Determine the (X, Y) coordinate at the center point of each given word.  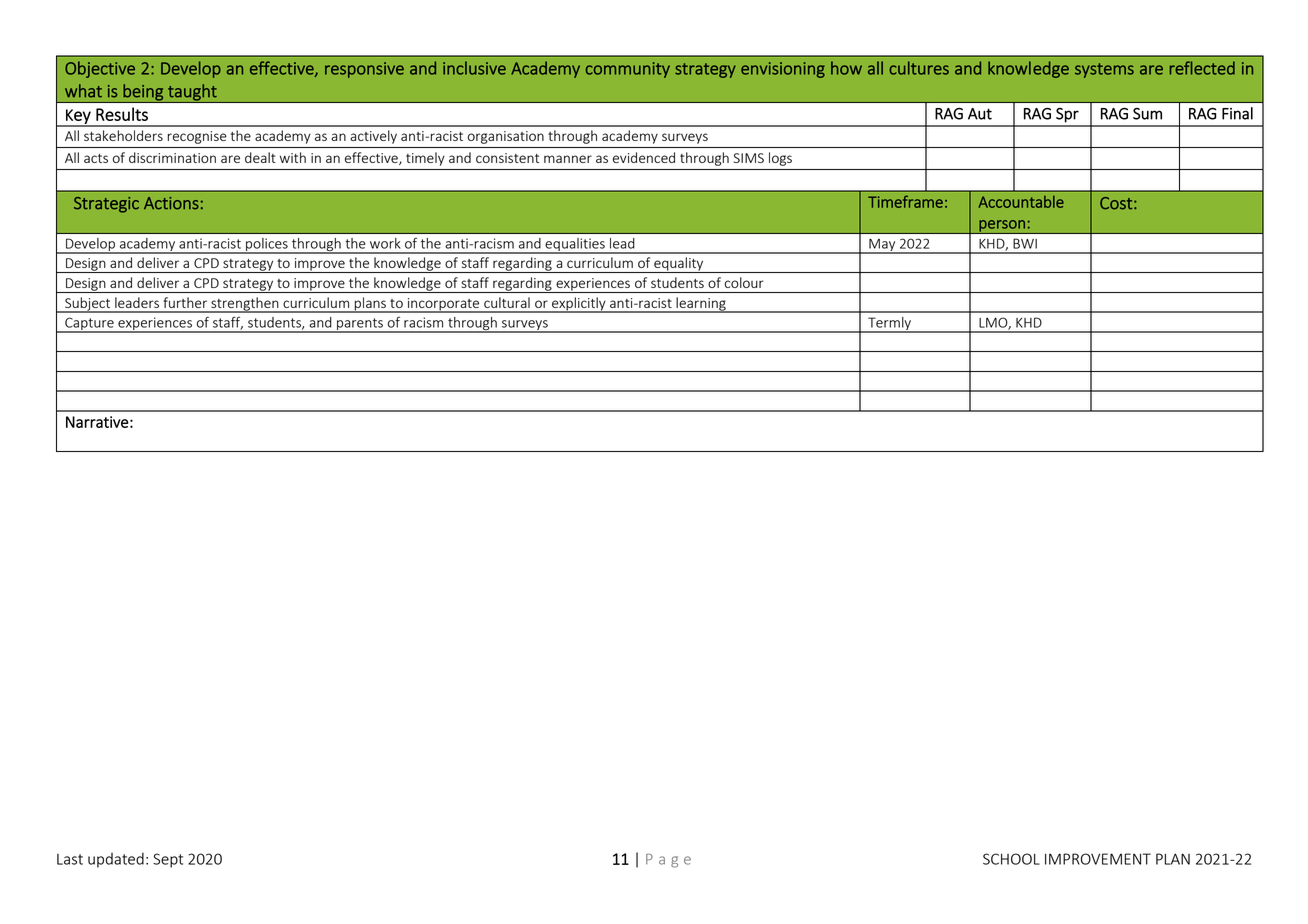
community (628, 70)
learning (701, 305)
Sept (168, 860)
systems (1104, 70)
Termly (889, 325)
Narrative (97, 422)
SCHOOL (1011, 859)
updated (116, 860)
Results (122, 114)
